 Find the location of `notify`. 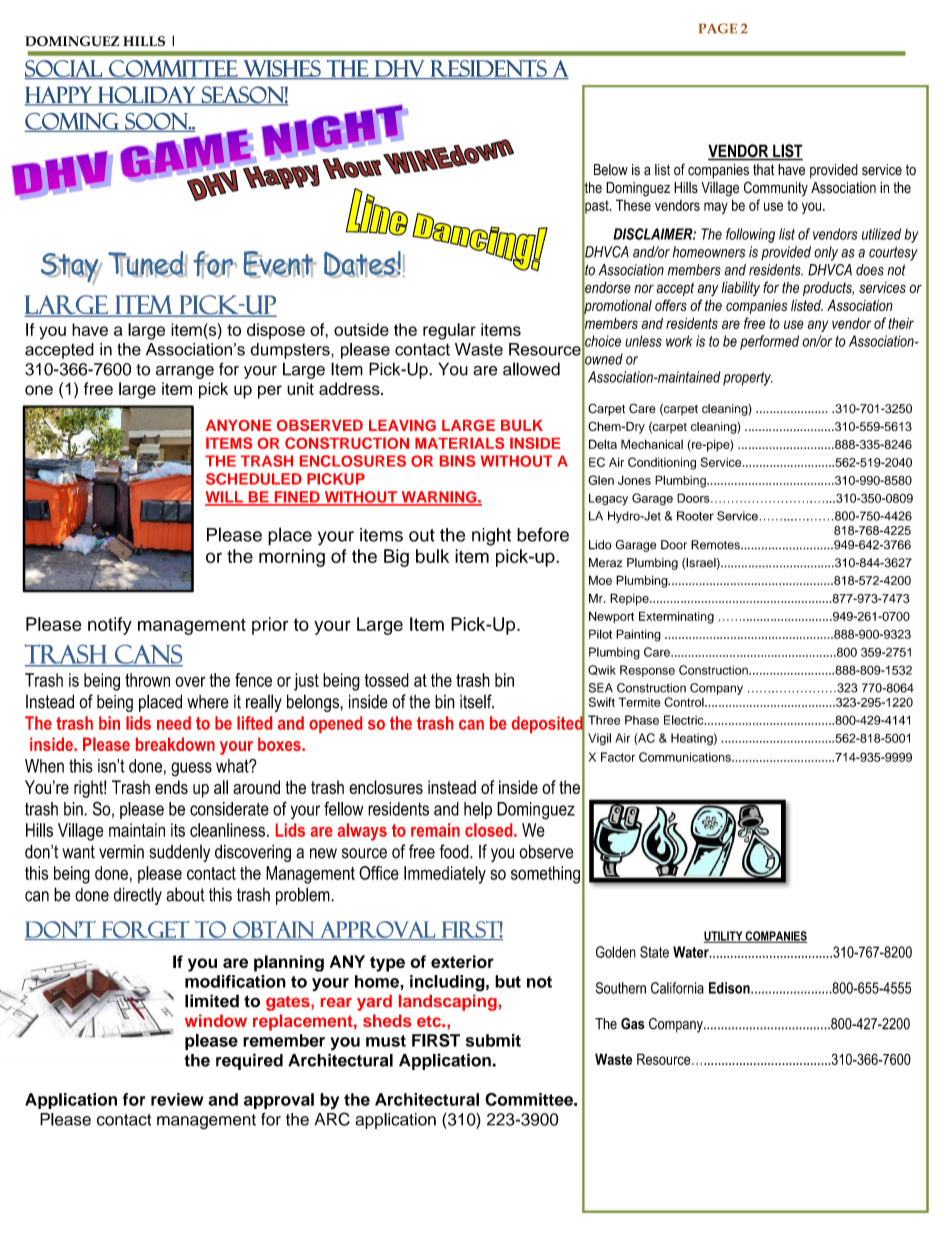

notify is located at coordinates (110, 626).
